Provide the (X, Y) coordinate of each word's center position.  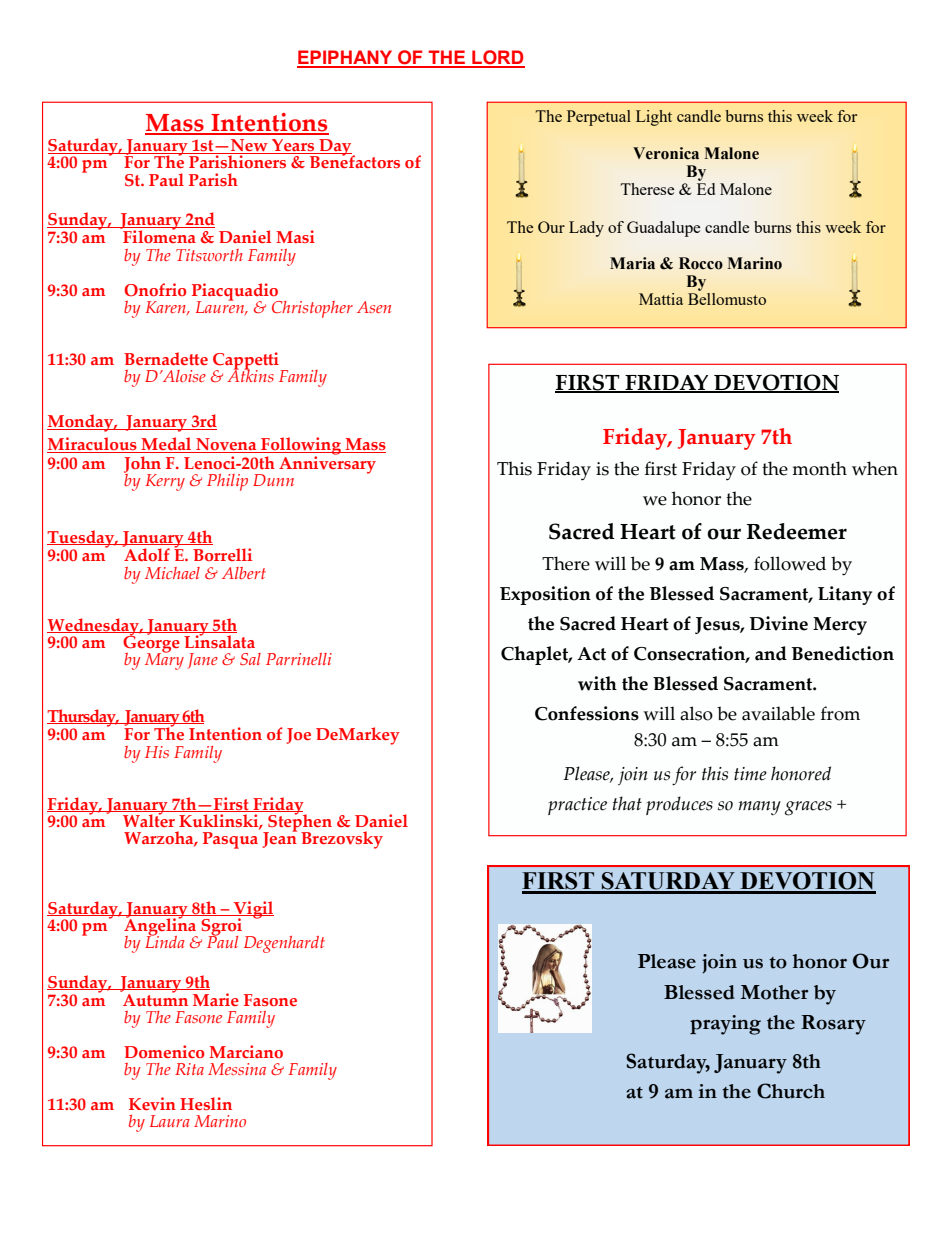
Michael (172, 573)
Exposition (545, 595)
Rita (189, 1069)
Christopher (312, 309)
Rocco (701, 263)
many (760, 808)
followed (790, 563)
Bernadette (166, 358)
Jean (280, 839)
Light (654, 118)
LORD (497, 58)
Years (293, 146)
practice (577, 806)
